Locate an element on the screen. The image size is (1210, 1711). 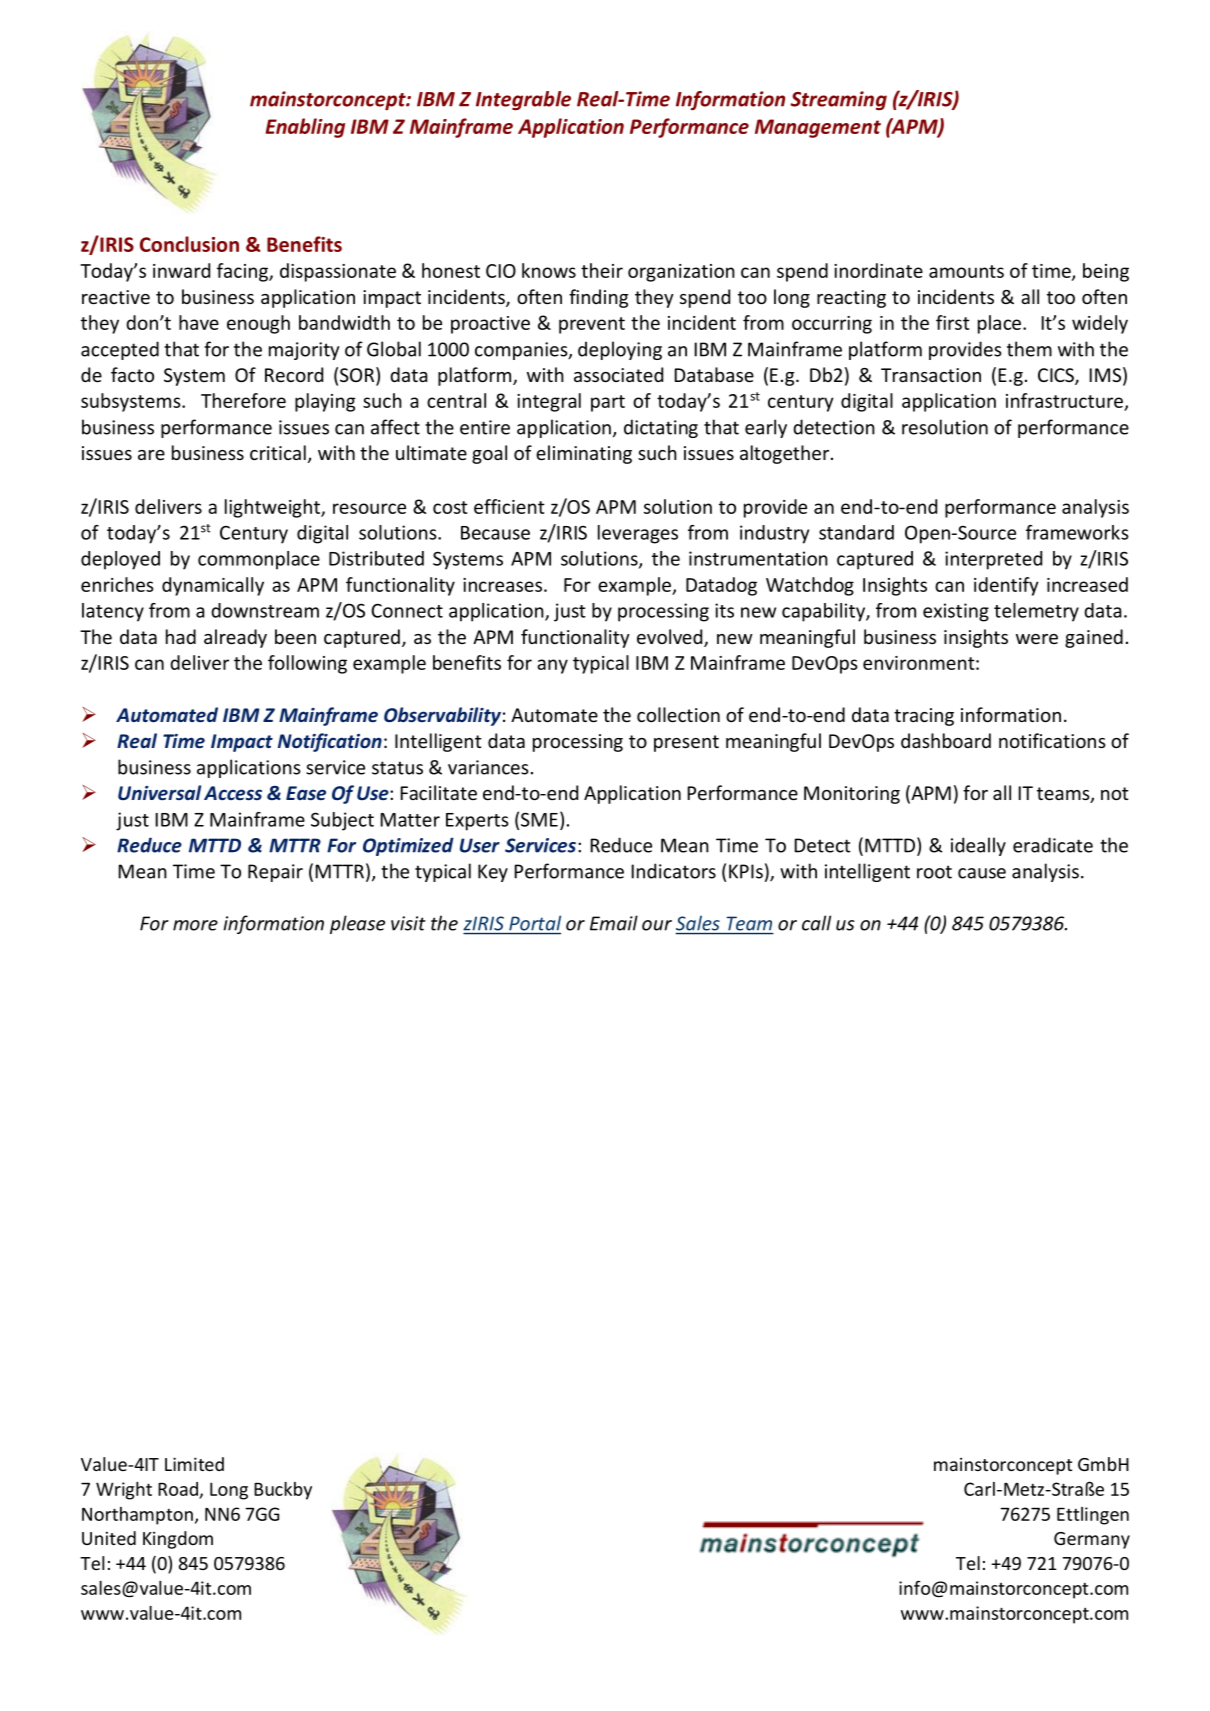
ideally is located at coordinates (978, 846).
